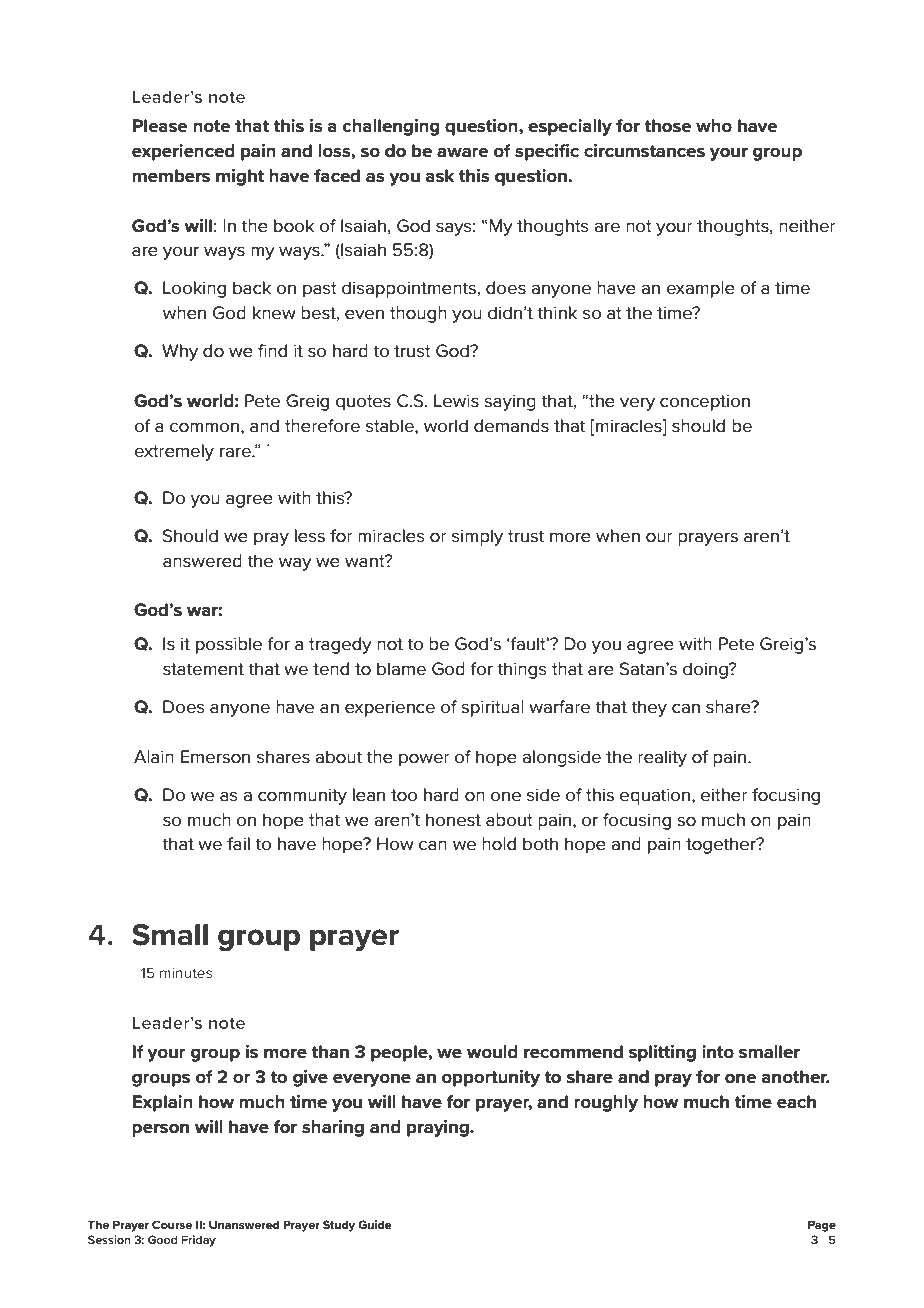  Describe the element at coordinates (172, 1224) in the screenshot. I see `Course` at that location.
